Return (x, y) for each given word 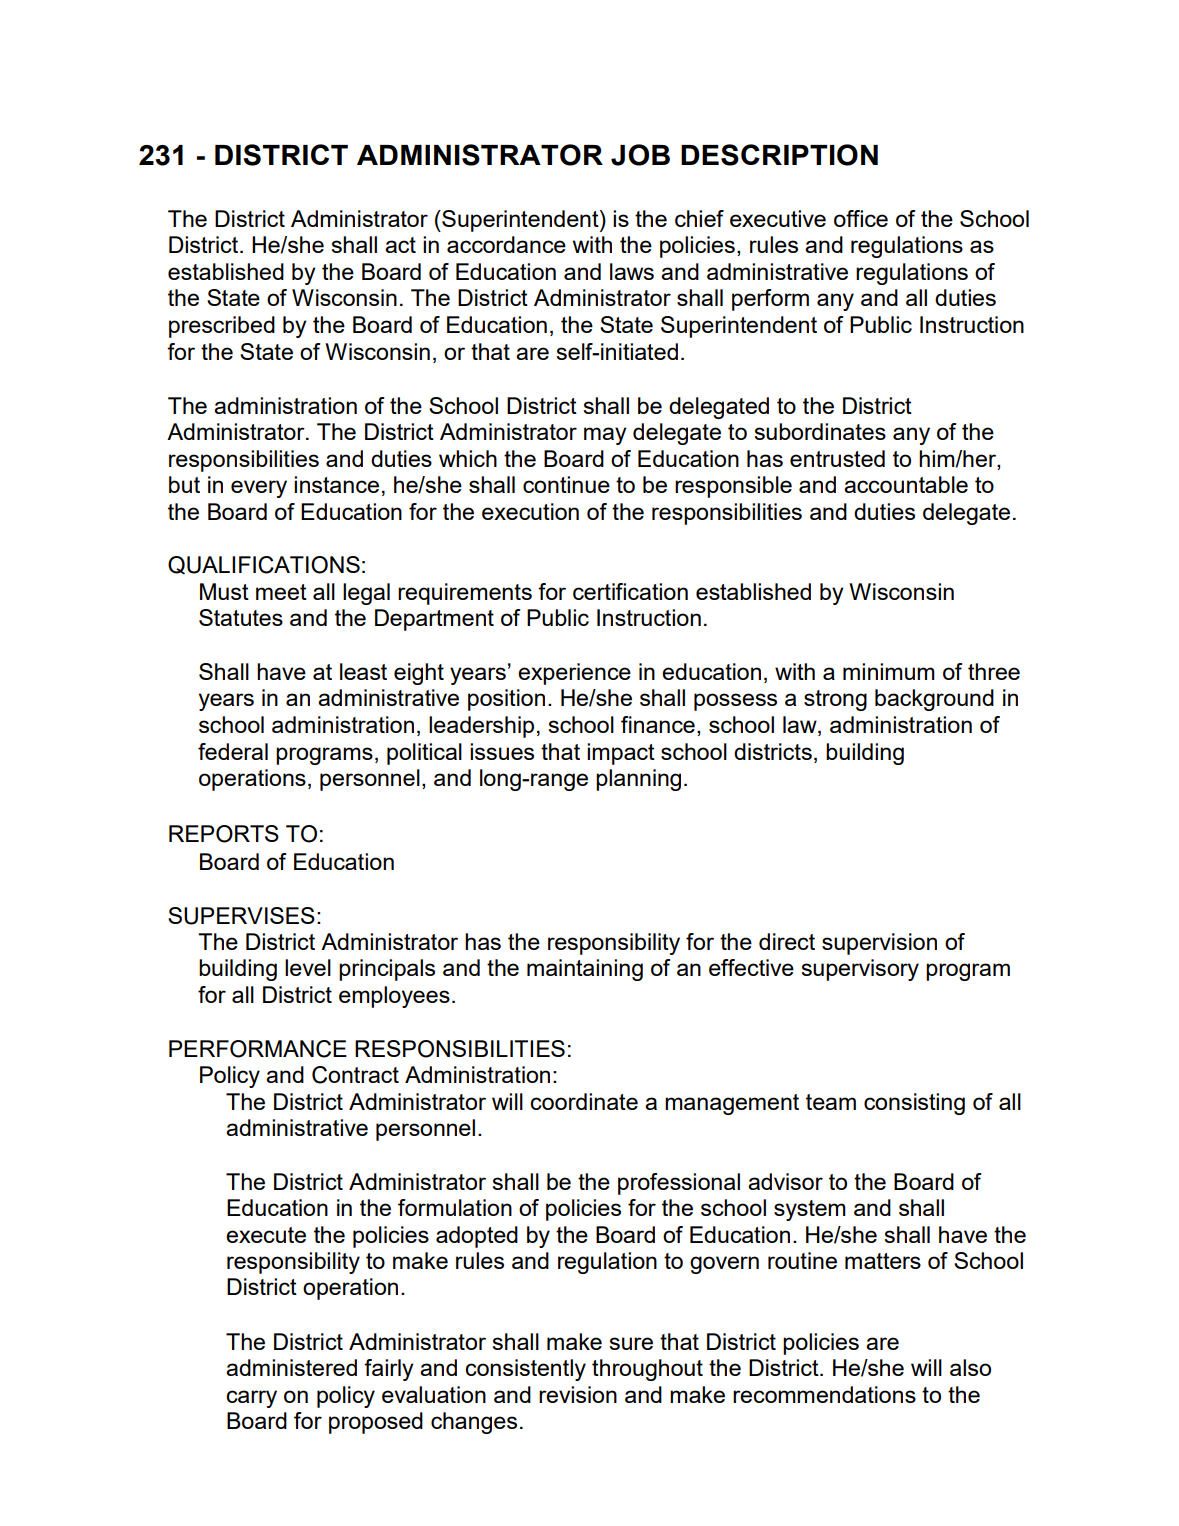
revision (578, 1394)
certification (630, 591)
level (308, 967)
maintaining (585, 970)
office (861, 218)
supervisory (860, 970)
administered (291, 1367)
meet (281, 592)
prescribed (222, 327)
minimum (889, 671)
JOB (640, 155)
